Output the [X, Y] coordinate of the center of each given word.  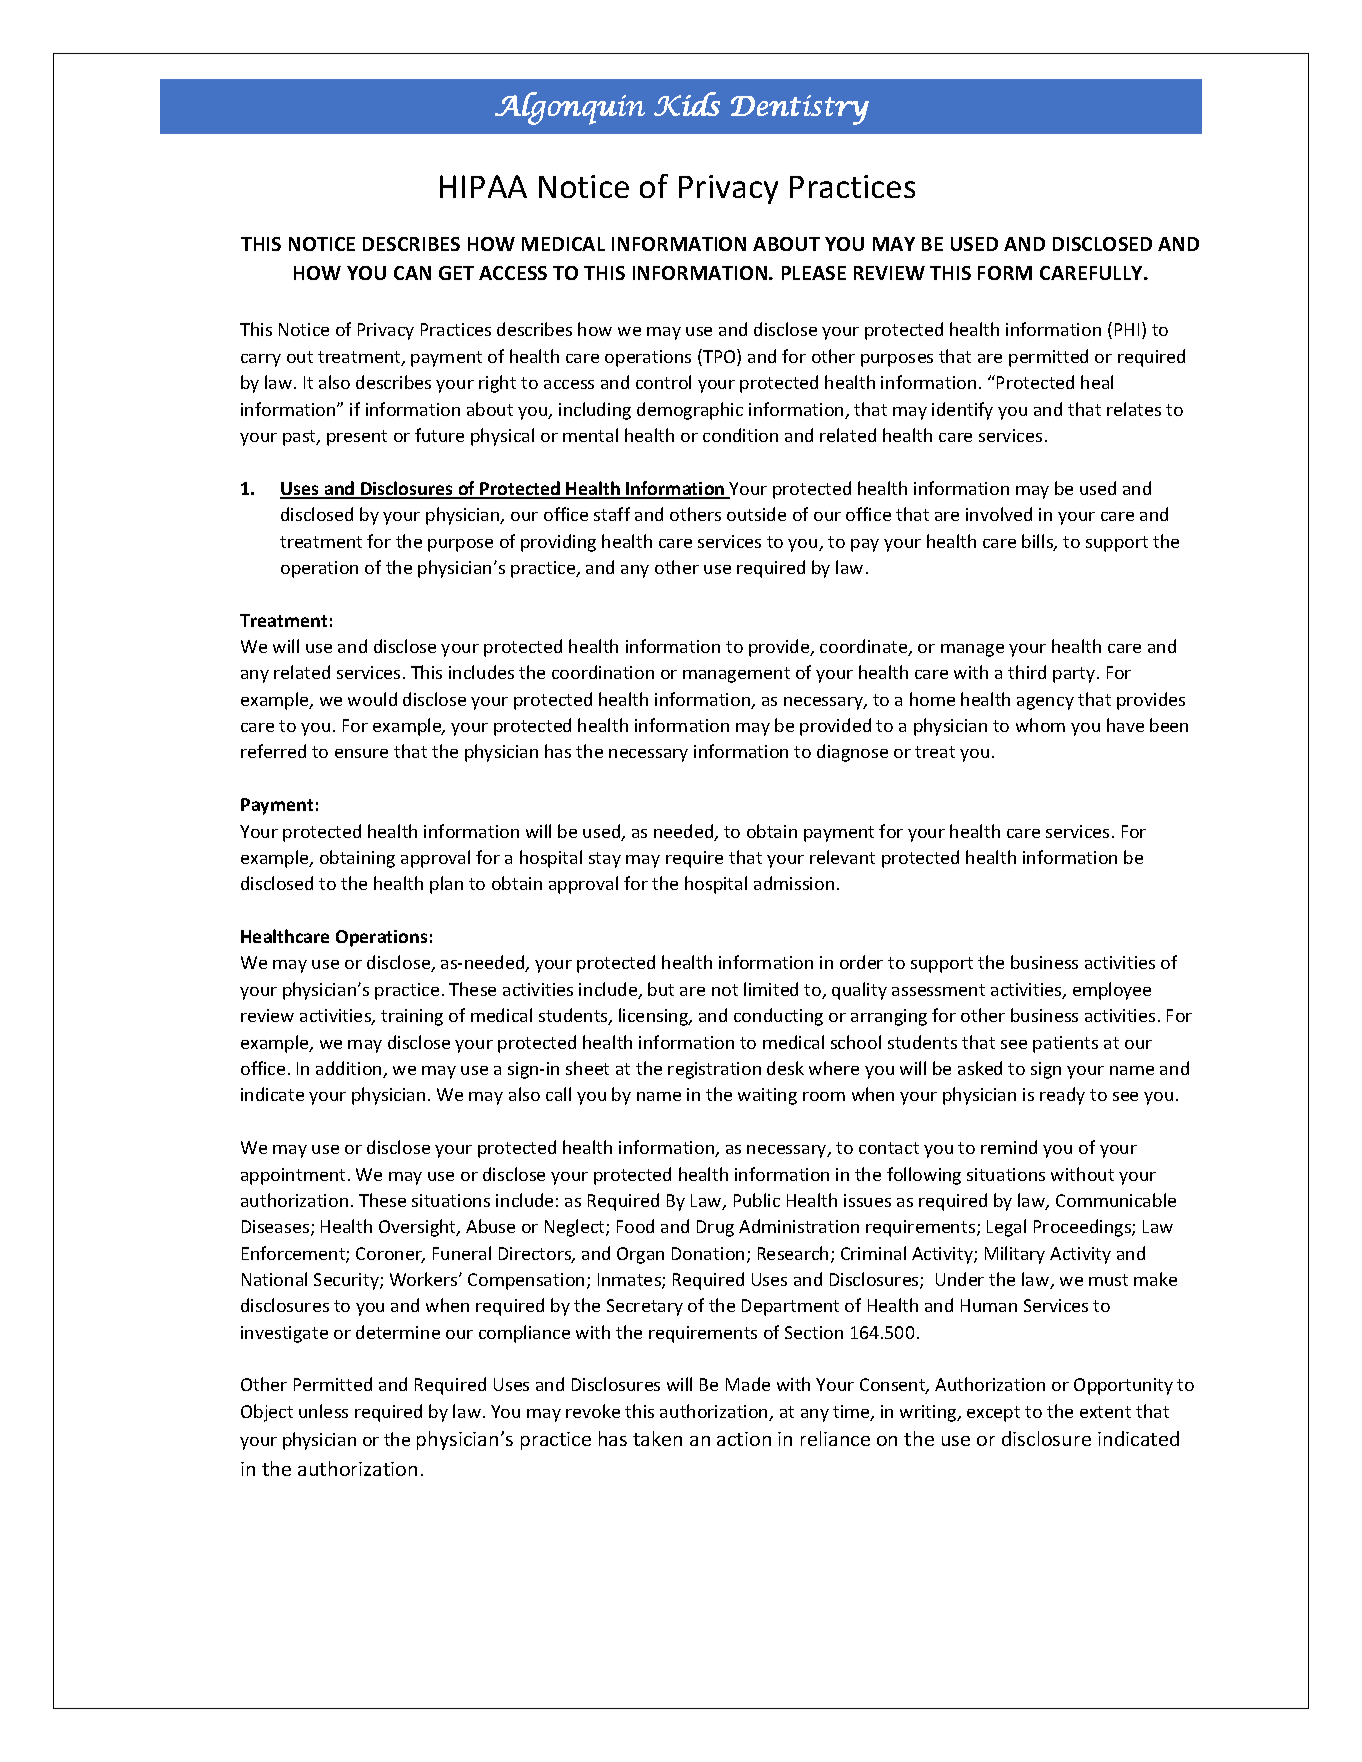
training [412, 1017]
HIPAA [483, 186]
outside [756, 514]
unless [323, 1411]
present [357, 438]
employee [1112, 991]
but [661, 989]
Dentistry [800, 110]
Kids [687, 104]
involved [999, 514]
